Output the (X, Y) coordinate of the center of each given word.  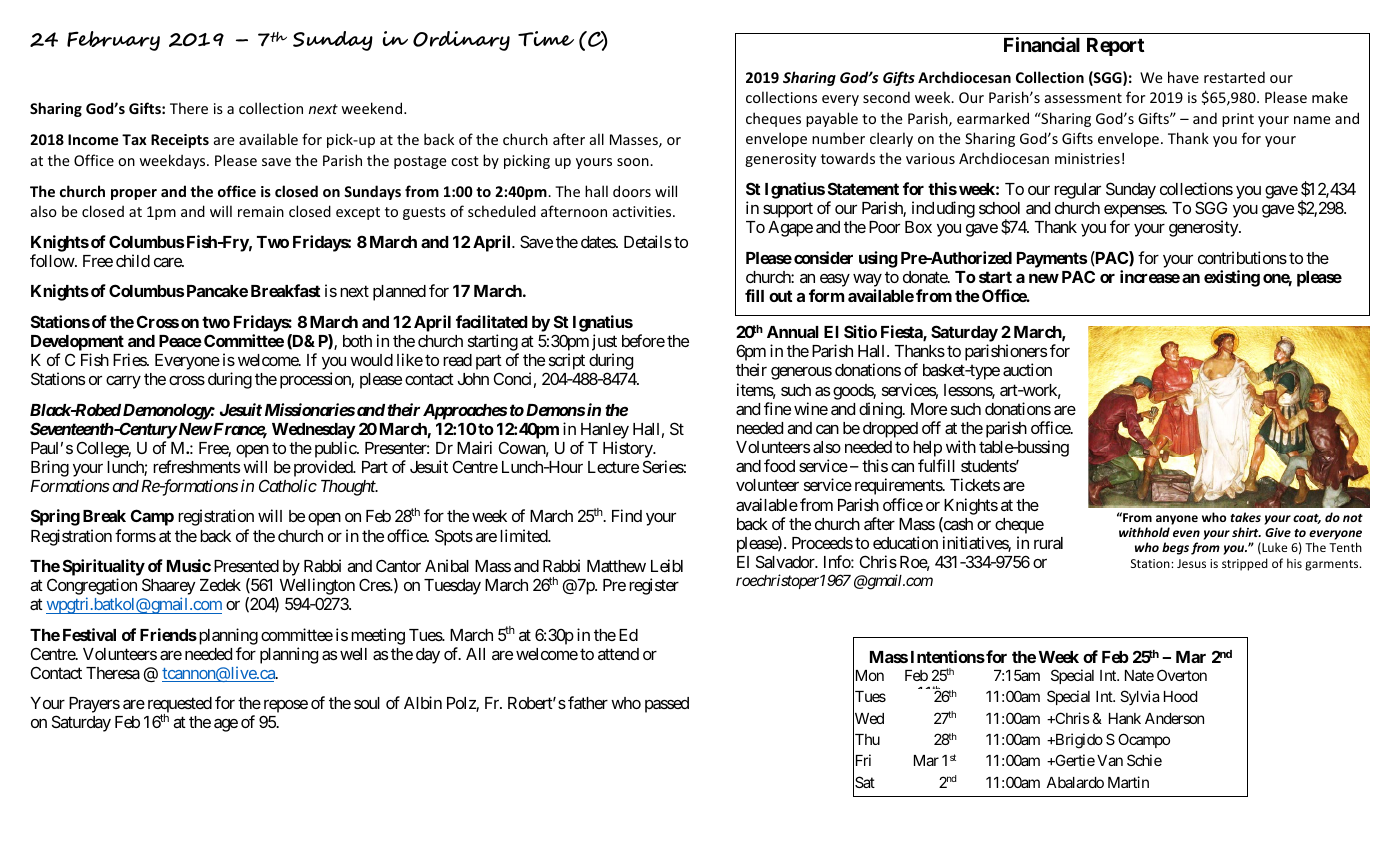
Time (546, 38)
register (654, 586)
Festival (89, 634)
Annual (793, 332)
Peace (180, 341)
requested (180, 706)
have (1183, 77)
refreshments (196, 466)
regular (1077, 191)
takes (1245, 517)
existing (1232, 278)
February (113, 41)
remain (261, 211)
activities (643, 211)
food (779, 465)
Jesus (1191, 563)
